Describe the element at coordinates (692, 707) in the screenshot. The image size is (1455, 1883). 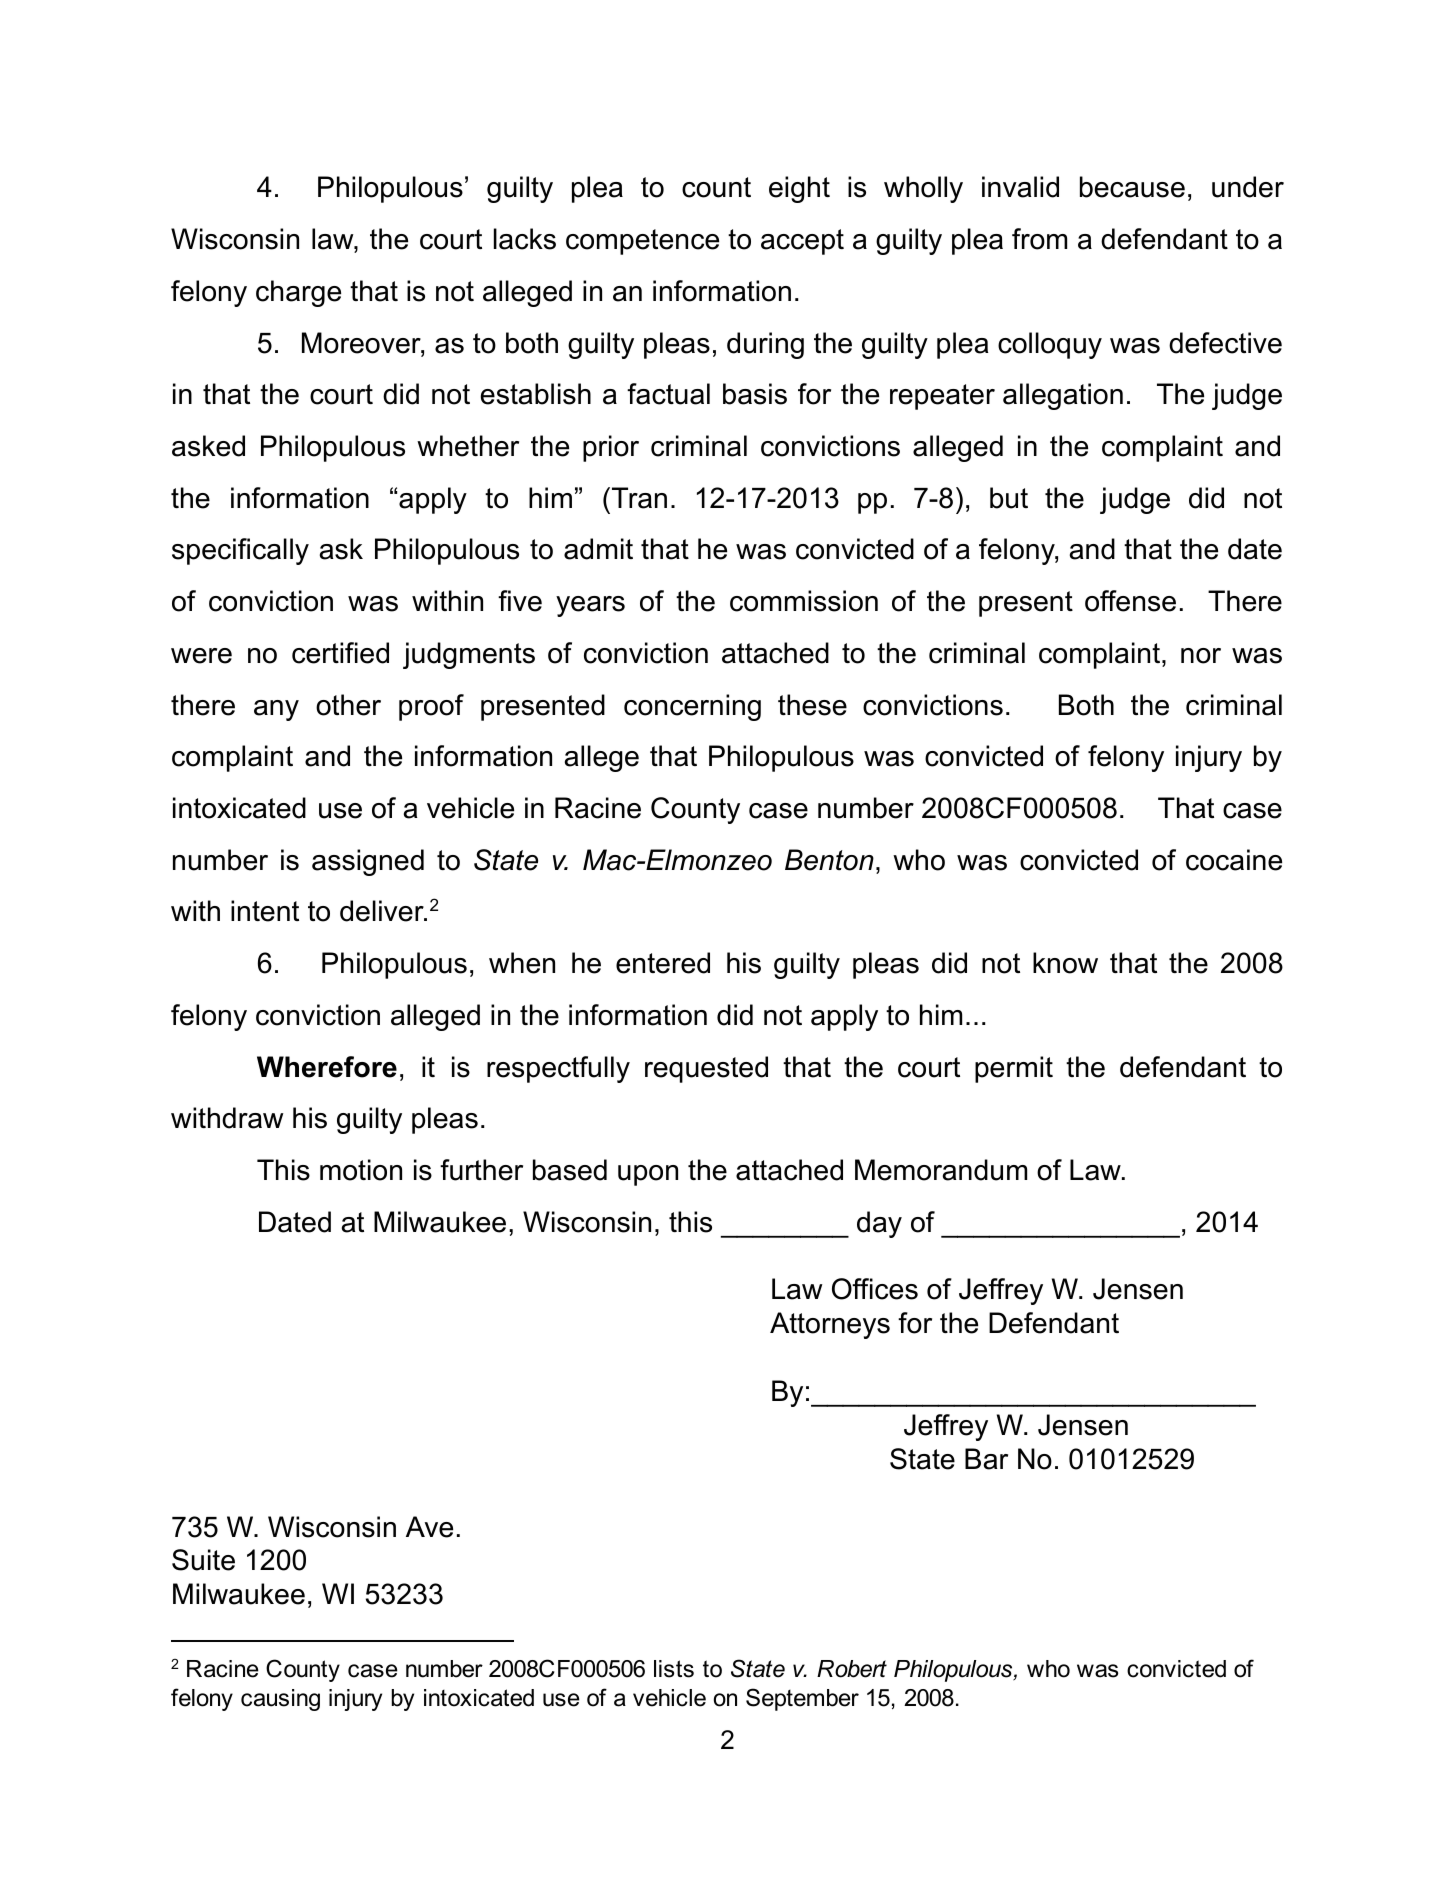
I see `concerning` at that location.
